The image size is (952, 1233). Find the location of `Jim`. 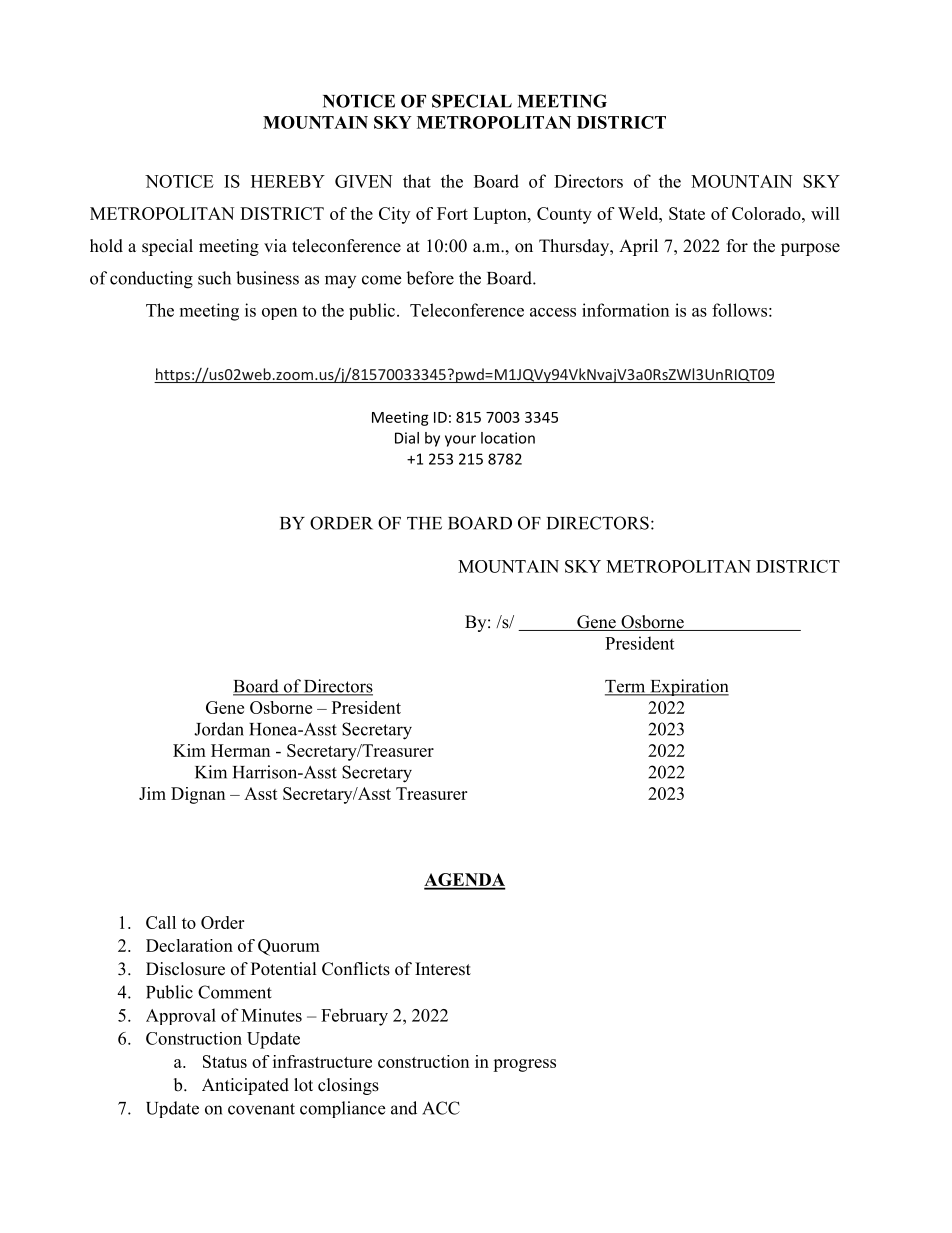

Jim is located at coordinates (152, 793).
